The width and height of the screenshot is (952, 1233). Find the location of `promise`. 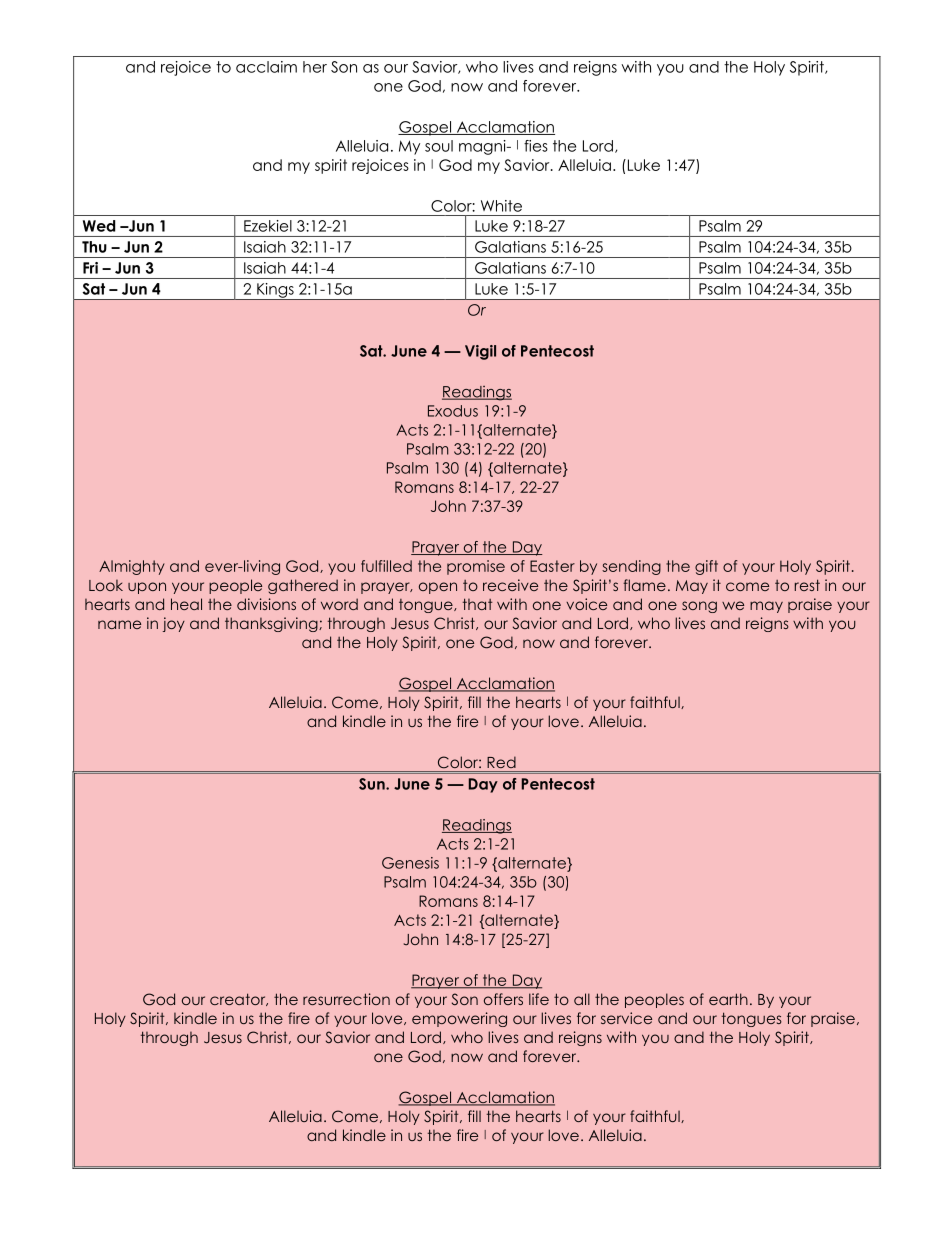

promise is located at coordinates (476, 567).
